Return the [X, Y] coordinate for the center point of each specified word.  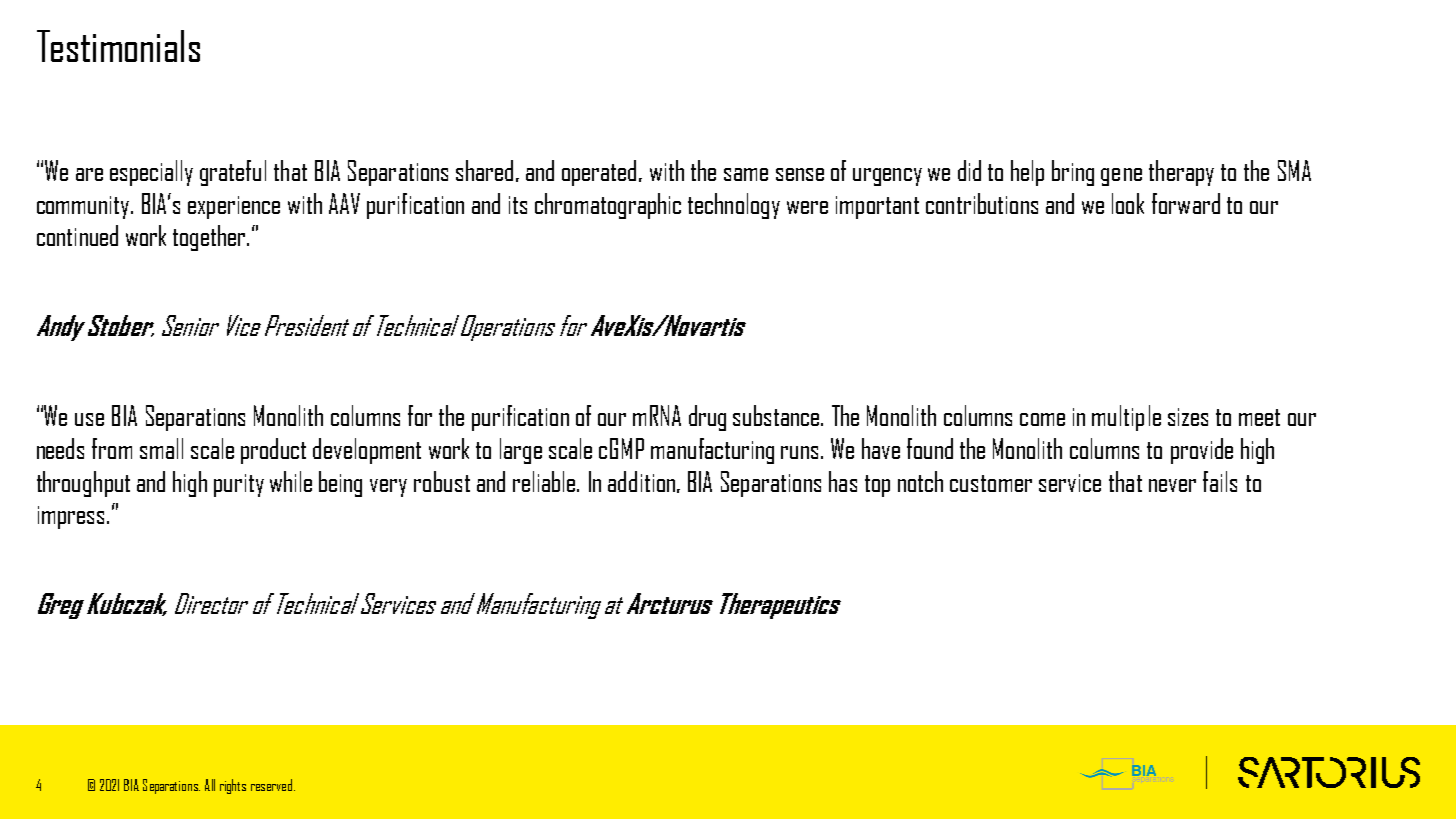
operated [601, 173]
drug [707, 418]
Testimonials [118, 46]
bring [1073, 173]
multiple [1126, 418]
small [161, 448]
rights [233, 786]
